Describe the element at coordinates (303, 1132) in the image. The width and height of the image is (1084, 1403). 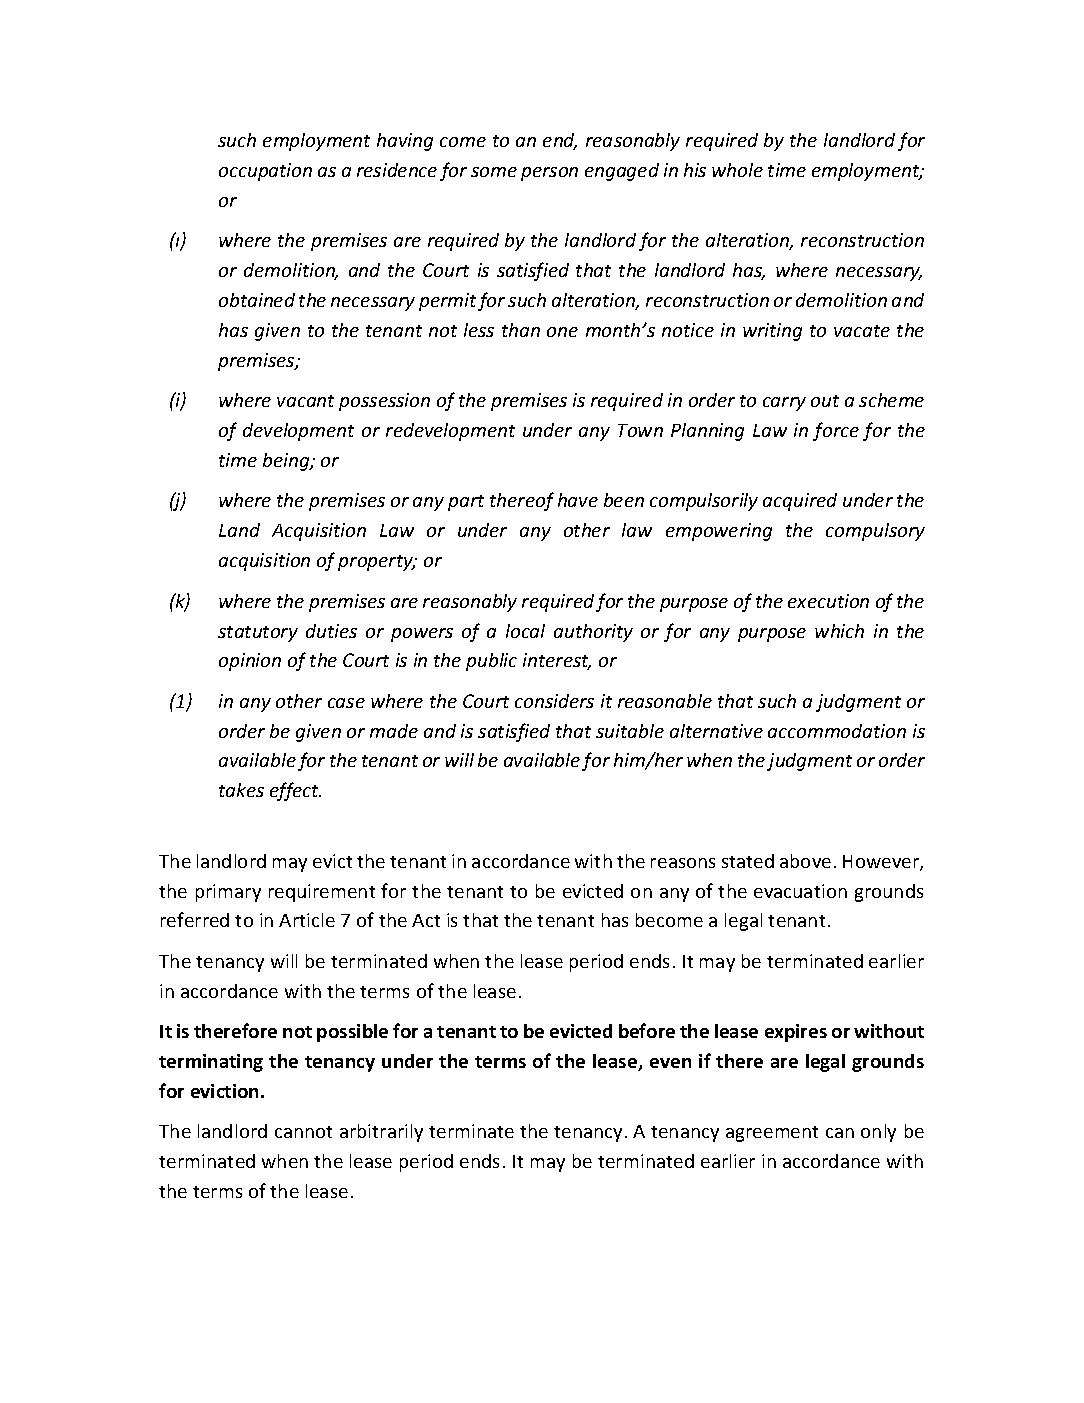
I see `cannot` at that location.
